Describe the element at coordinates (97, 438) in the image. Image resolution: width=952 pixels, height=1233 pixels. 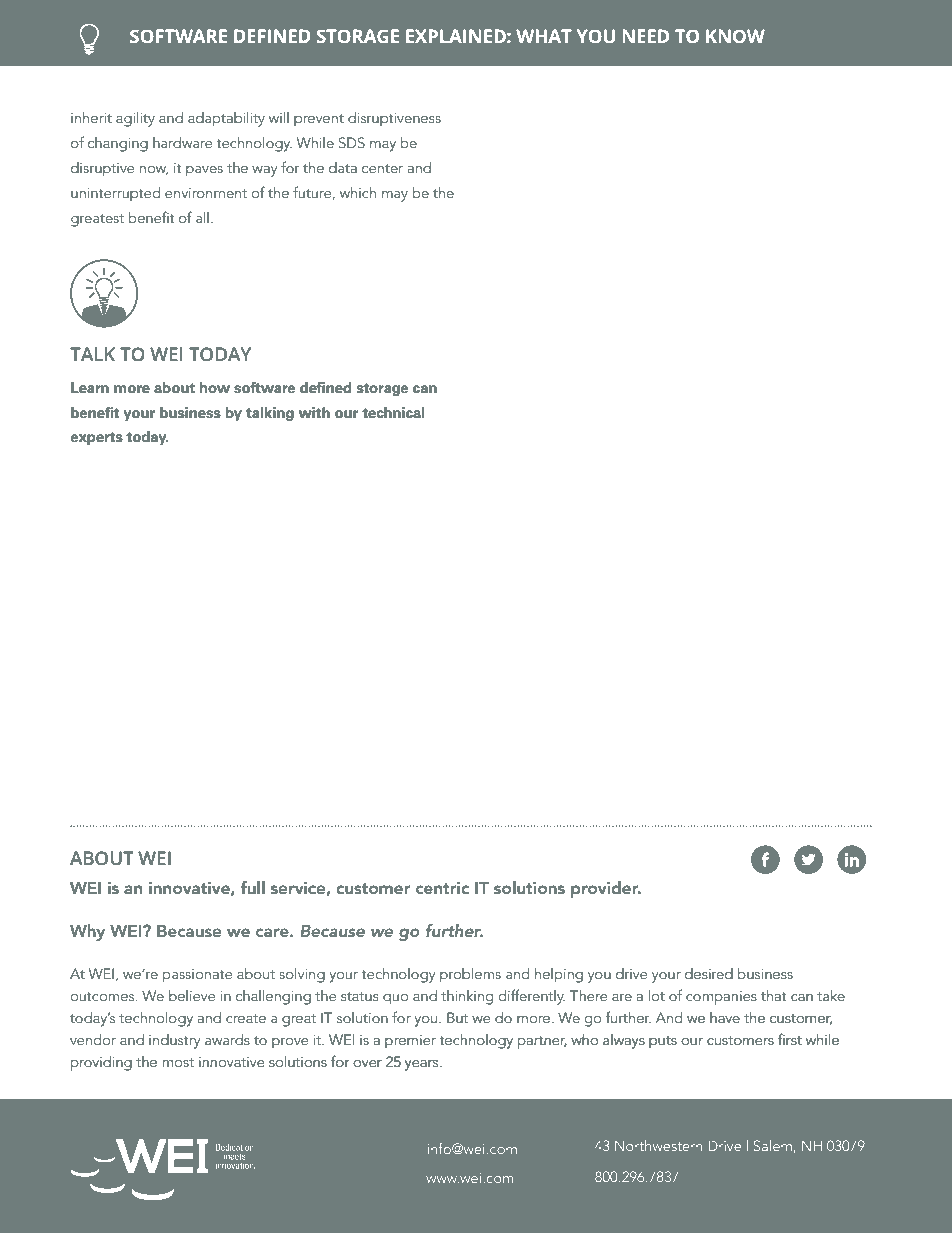
I see `experts` at that location.
